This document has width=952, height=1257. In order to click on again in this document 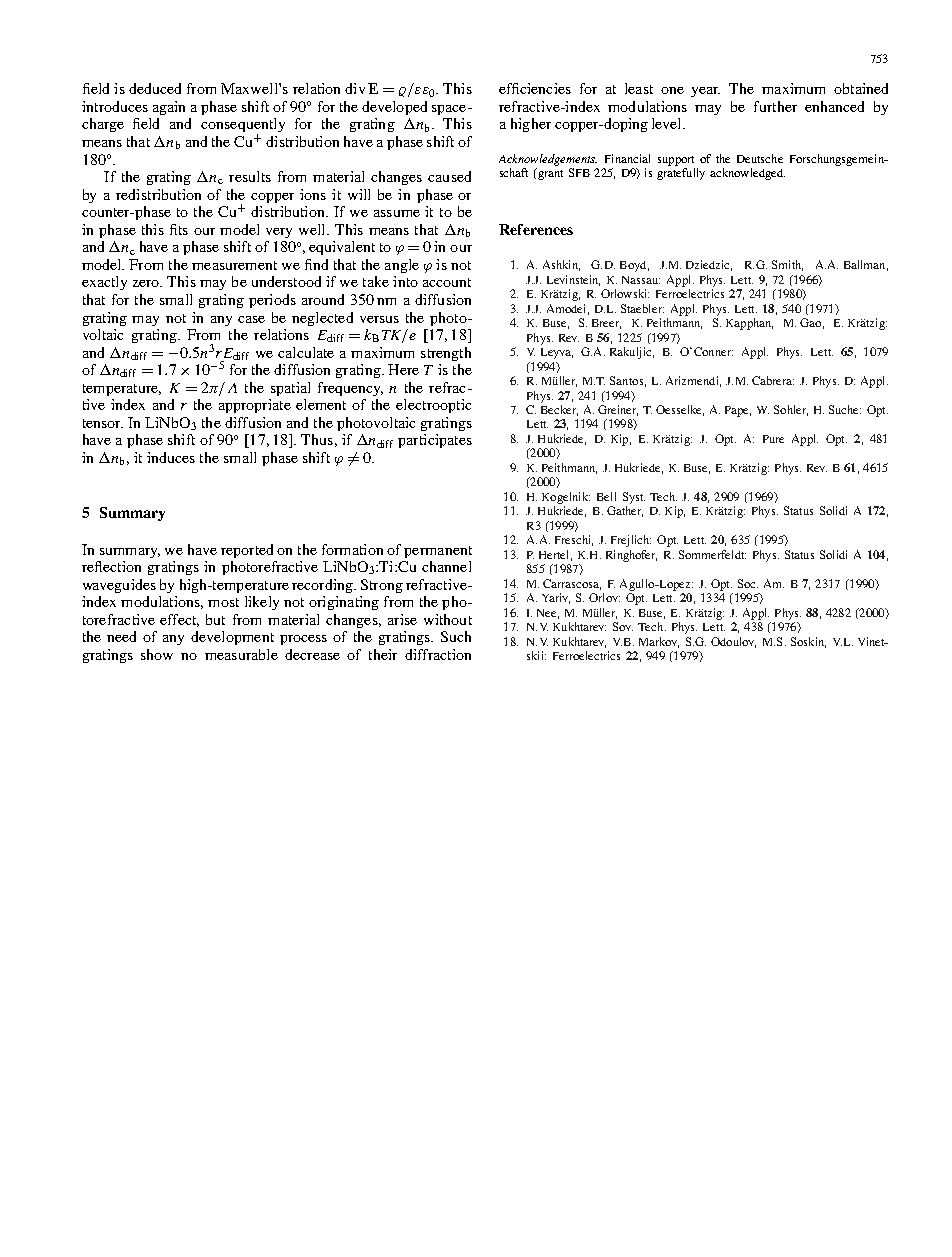, I will do `click(169, 108)`.
